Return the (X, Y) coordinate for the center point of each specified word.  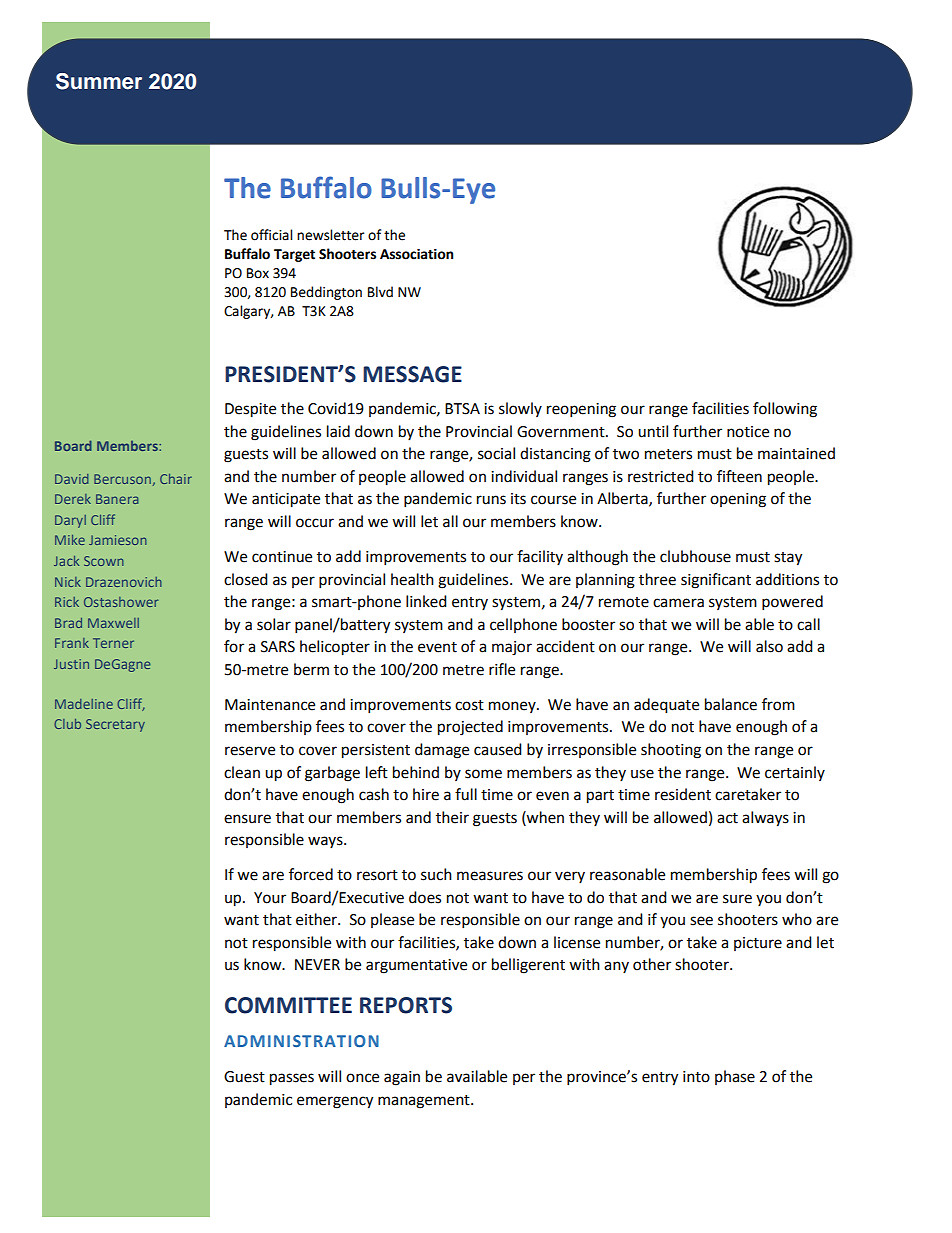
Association (416, 254)
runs (491, 500)
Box (258, 273)
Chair (176, 479)
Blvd (380, 292)
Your (270, 898)
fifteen (739, 476)
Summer (99, 81)
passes (292, 1079)
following (785, 410)
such (436, 874)
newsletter (330, 235)
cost (469, 705)
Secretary (115, 725)
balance (731, 704)
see (701, 921)
